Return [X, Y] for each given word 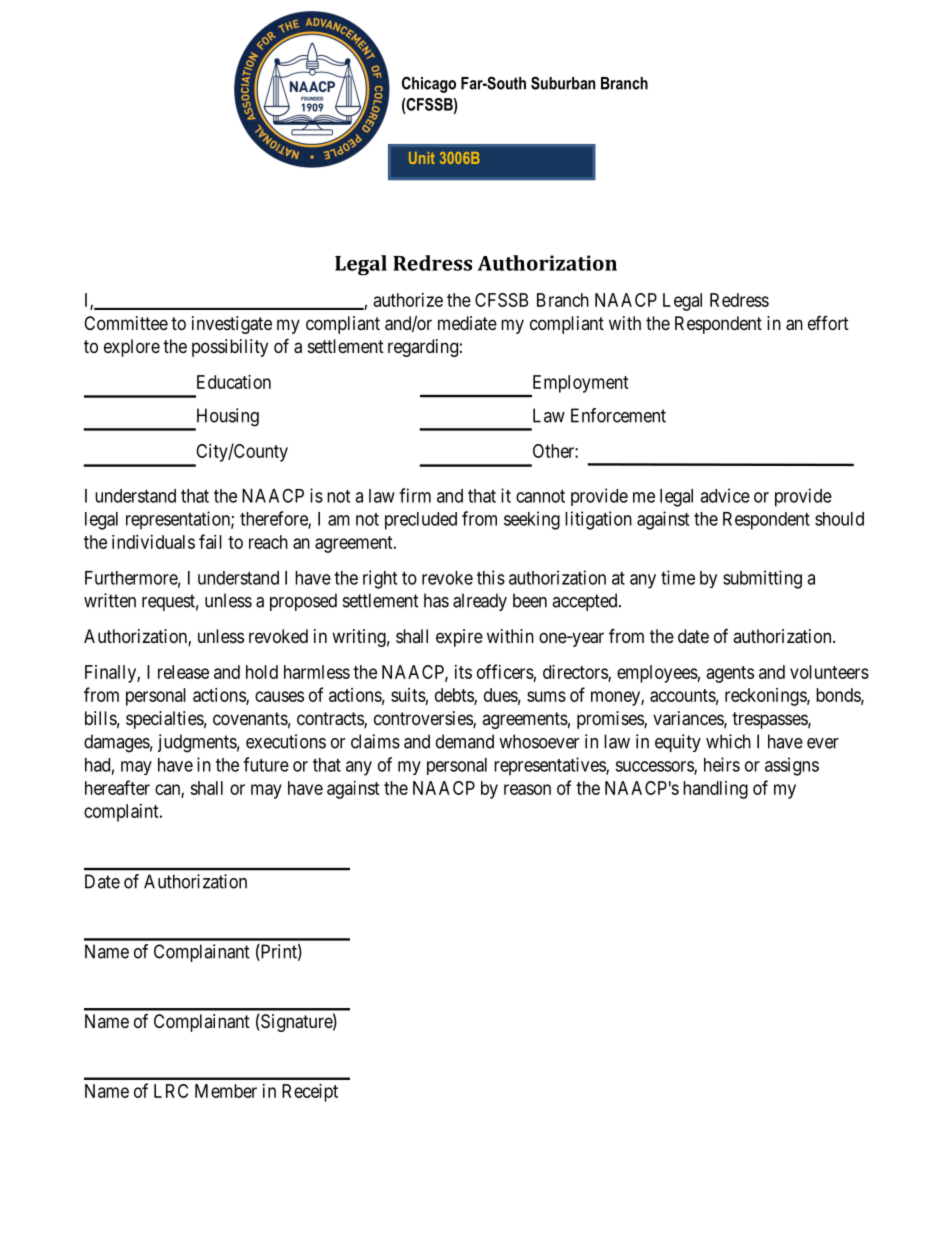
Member [226, 1091]
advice [725, 495]
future [266, 764]
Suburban [563, 83]
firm [415, 495]
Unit [422, 158]
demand [465, 741]
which [728, 741]
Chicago [429, 84]
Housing [226, 418]
